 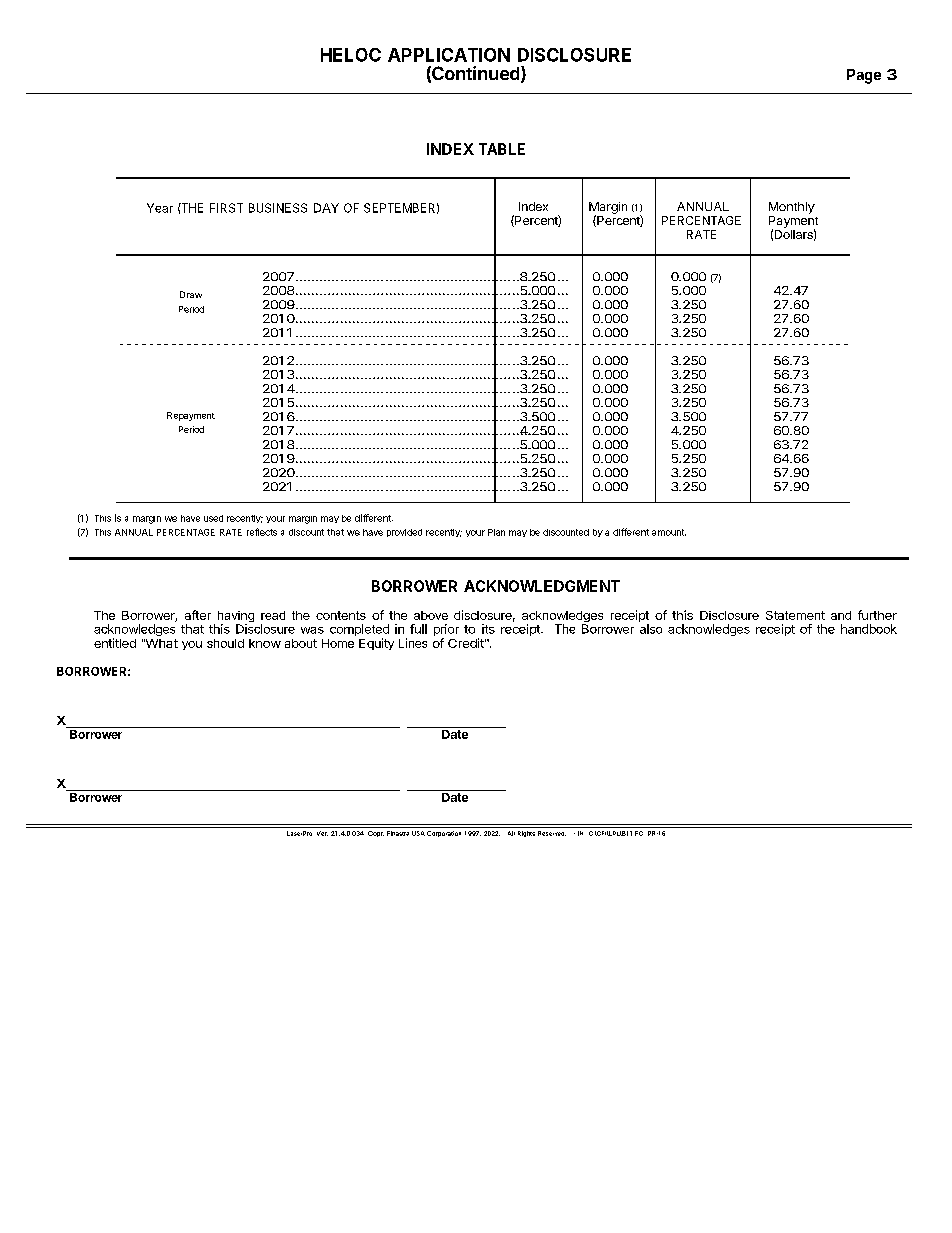 What do you see at coordinates (552, 833) in the screenshot?
I see `Reserved` at bounding box center [552, 833].
